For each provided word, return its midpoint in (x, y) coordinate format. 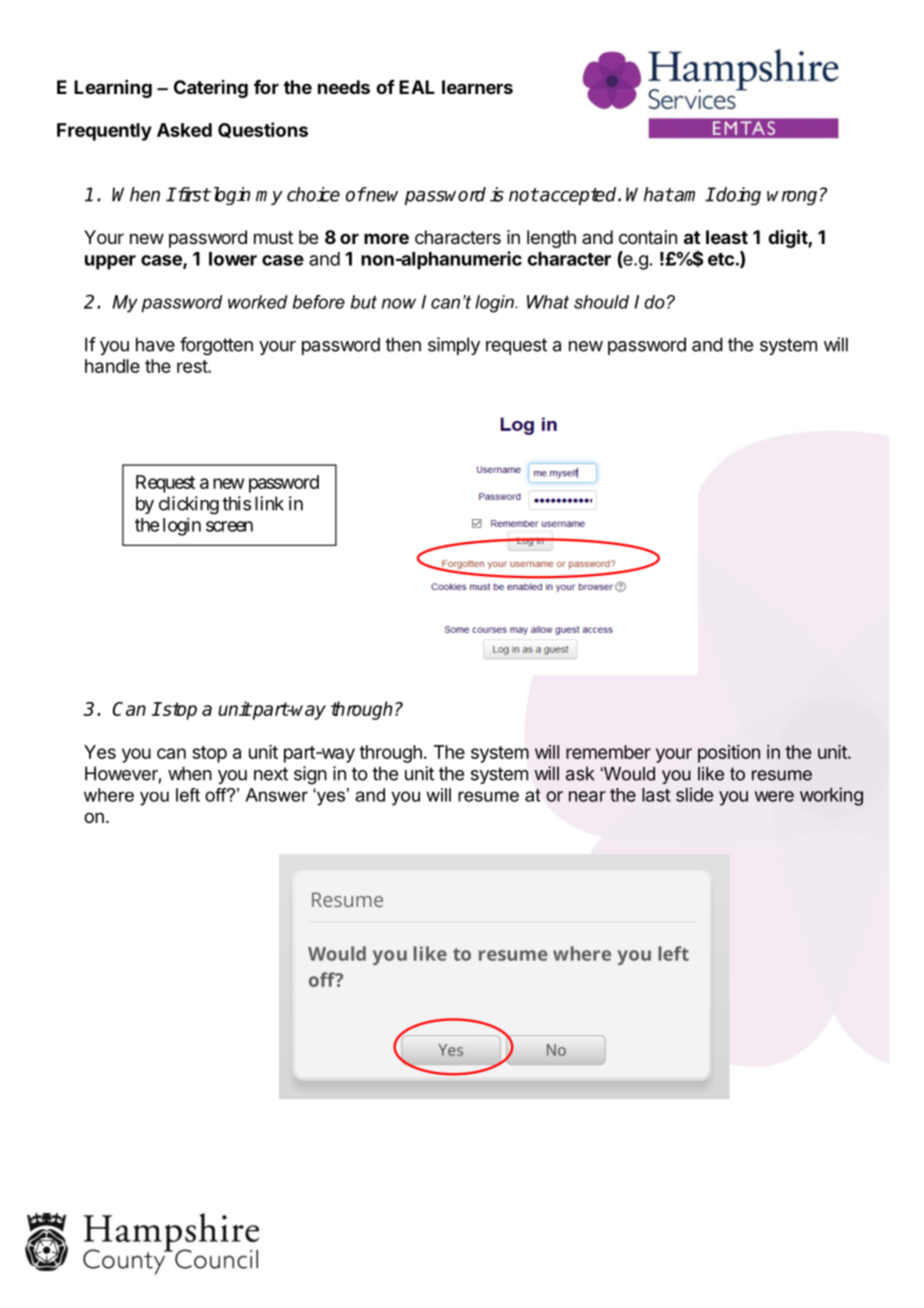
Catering (211, 89)
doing (738, 196)
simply (454, 346)
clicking (189, 505)
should (601, 302)
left (188, 795)
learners (477, 87)
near (587, 796)
